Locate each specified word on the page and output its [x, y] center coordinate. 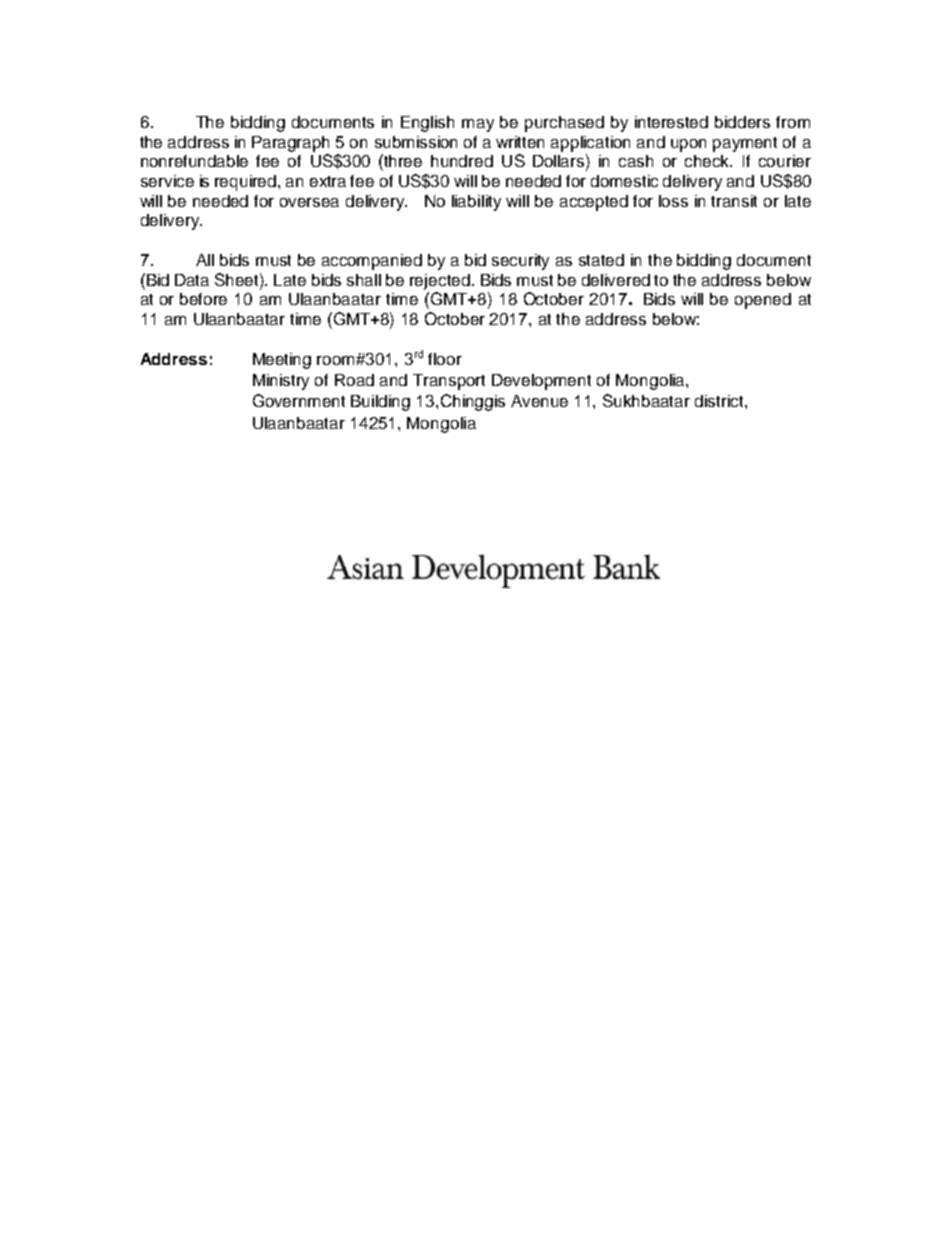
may [478, 125]
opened [763, 301]
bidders [742, 122]
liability [476, 203]
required [247, 183]
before [203, 299]
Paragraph [290, 144]
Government [299, 400]
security [520, 262]
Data [192, 280]
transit [734, 201]
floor [445, 359]
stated [601, 260]
